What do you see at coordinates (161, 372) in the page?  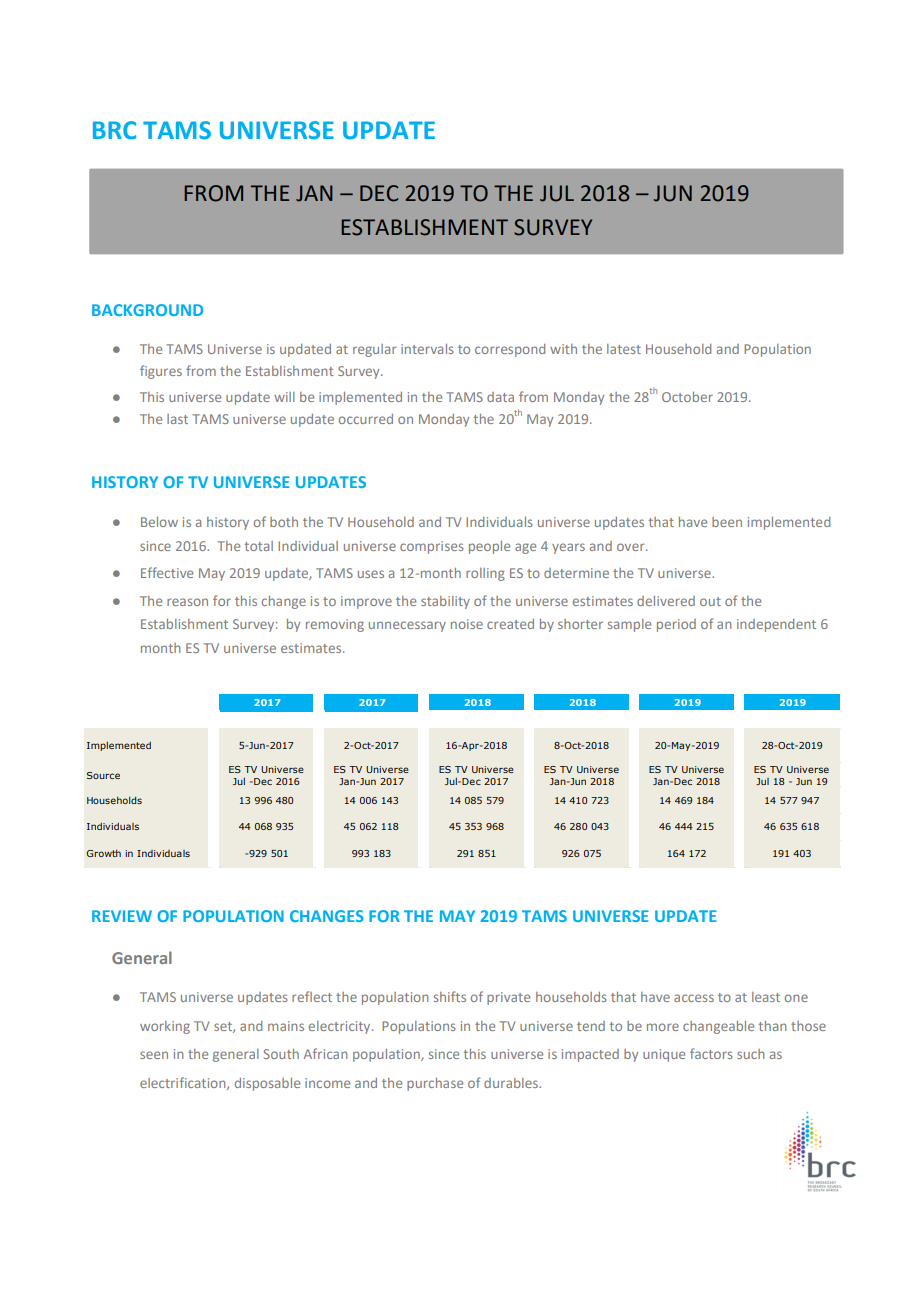 I see `figures` at bounding box center [161, 372].
